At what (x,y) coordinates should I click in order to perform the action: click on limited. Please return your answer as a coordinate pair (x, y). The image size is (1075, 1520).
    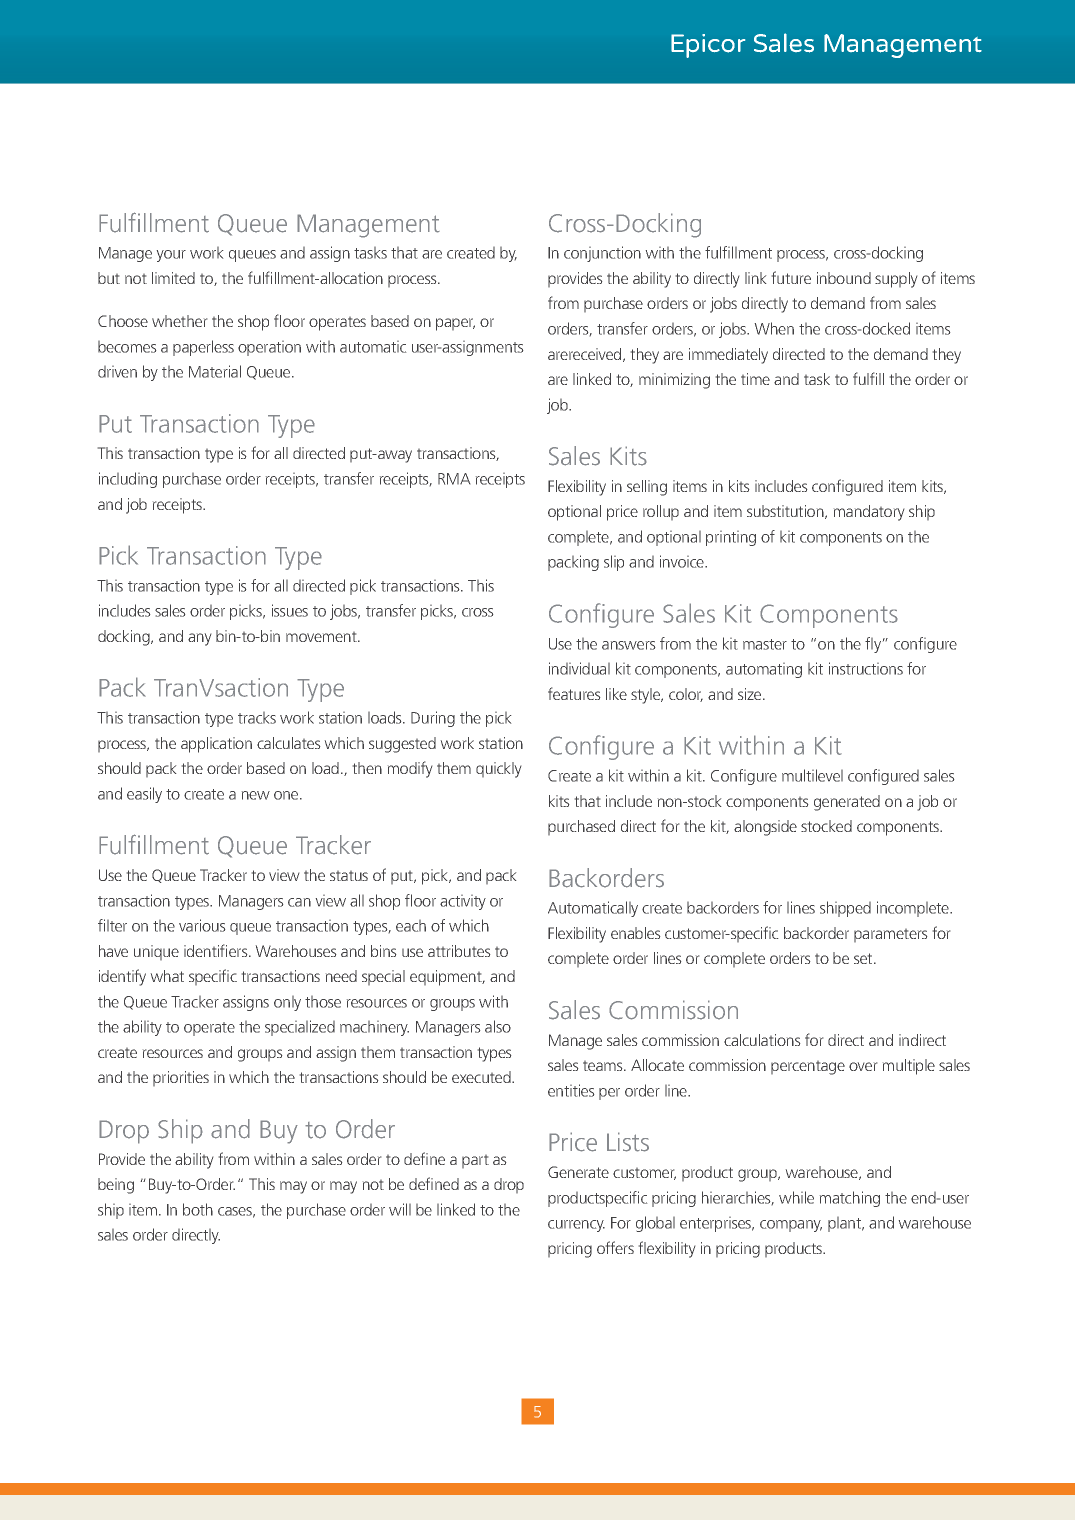
    Looking at the image, I should click on (173, 278).
